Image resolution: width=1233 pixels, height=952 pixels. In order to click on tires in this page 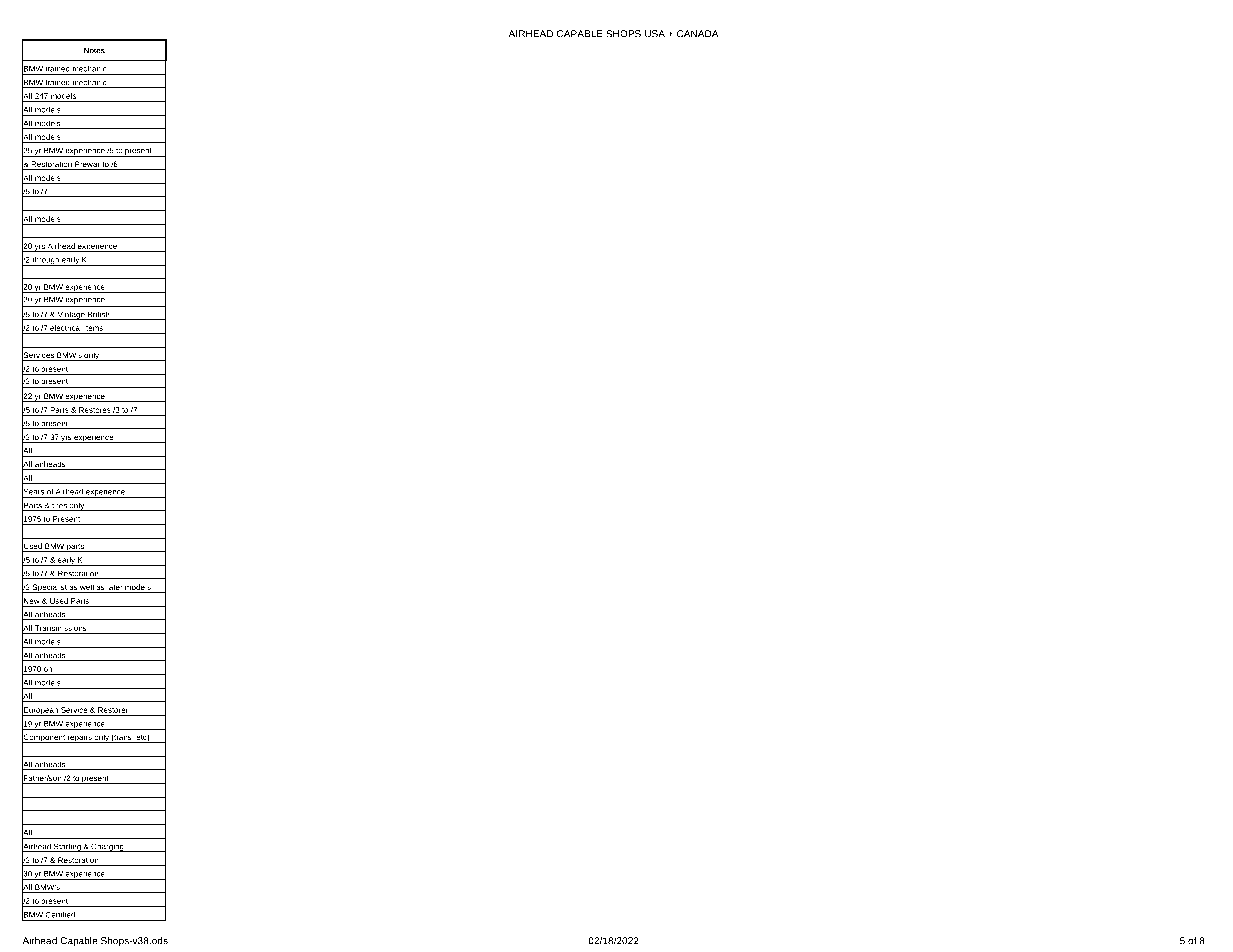, I will do `click(59, 506)`.
